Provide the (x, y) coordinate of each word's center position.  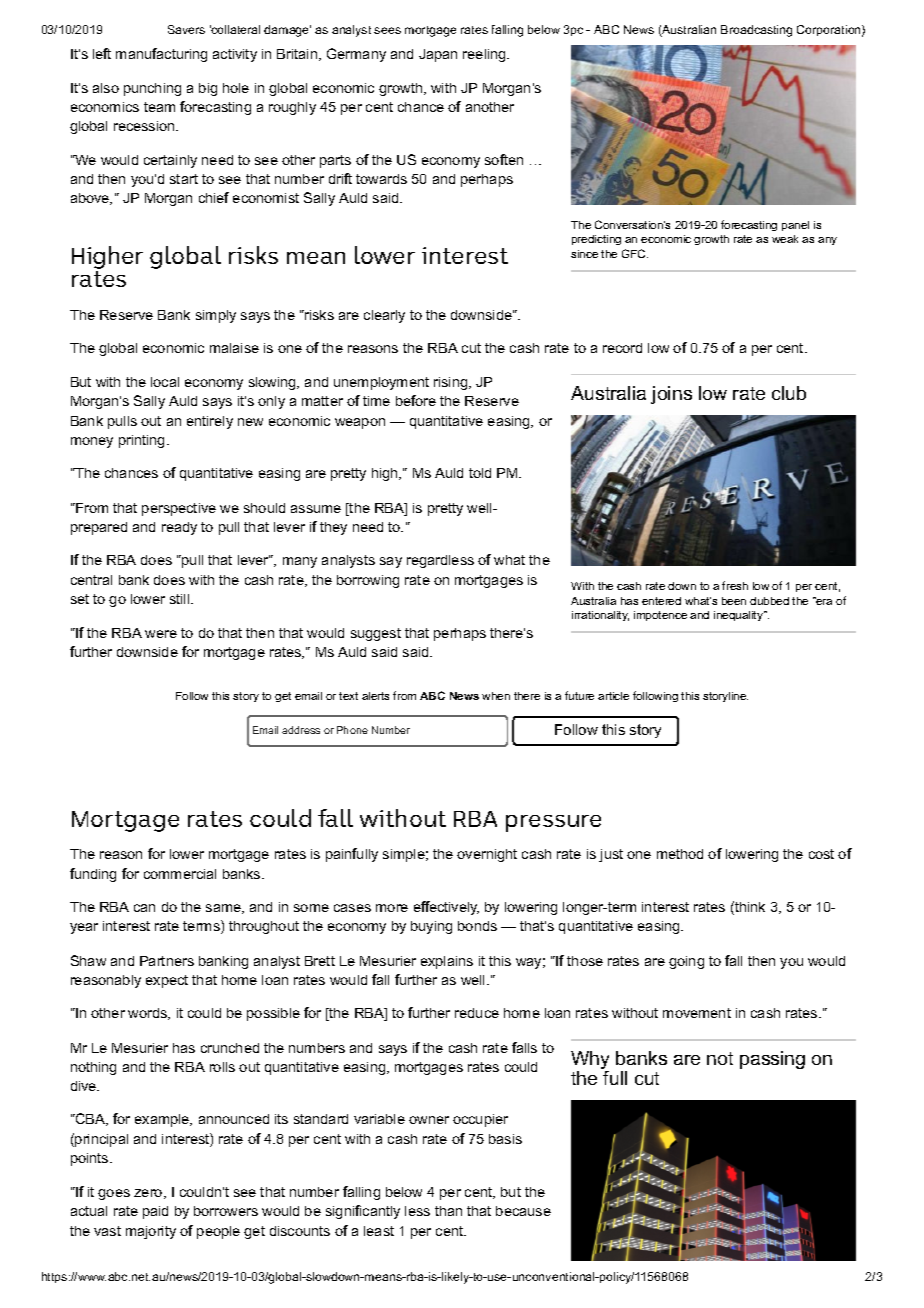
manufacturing (161, 55)
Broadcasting (756, 31)
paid (155, 1212)
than (448, 1211)
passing (772, 1060)
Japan (438, 55)
